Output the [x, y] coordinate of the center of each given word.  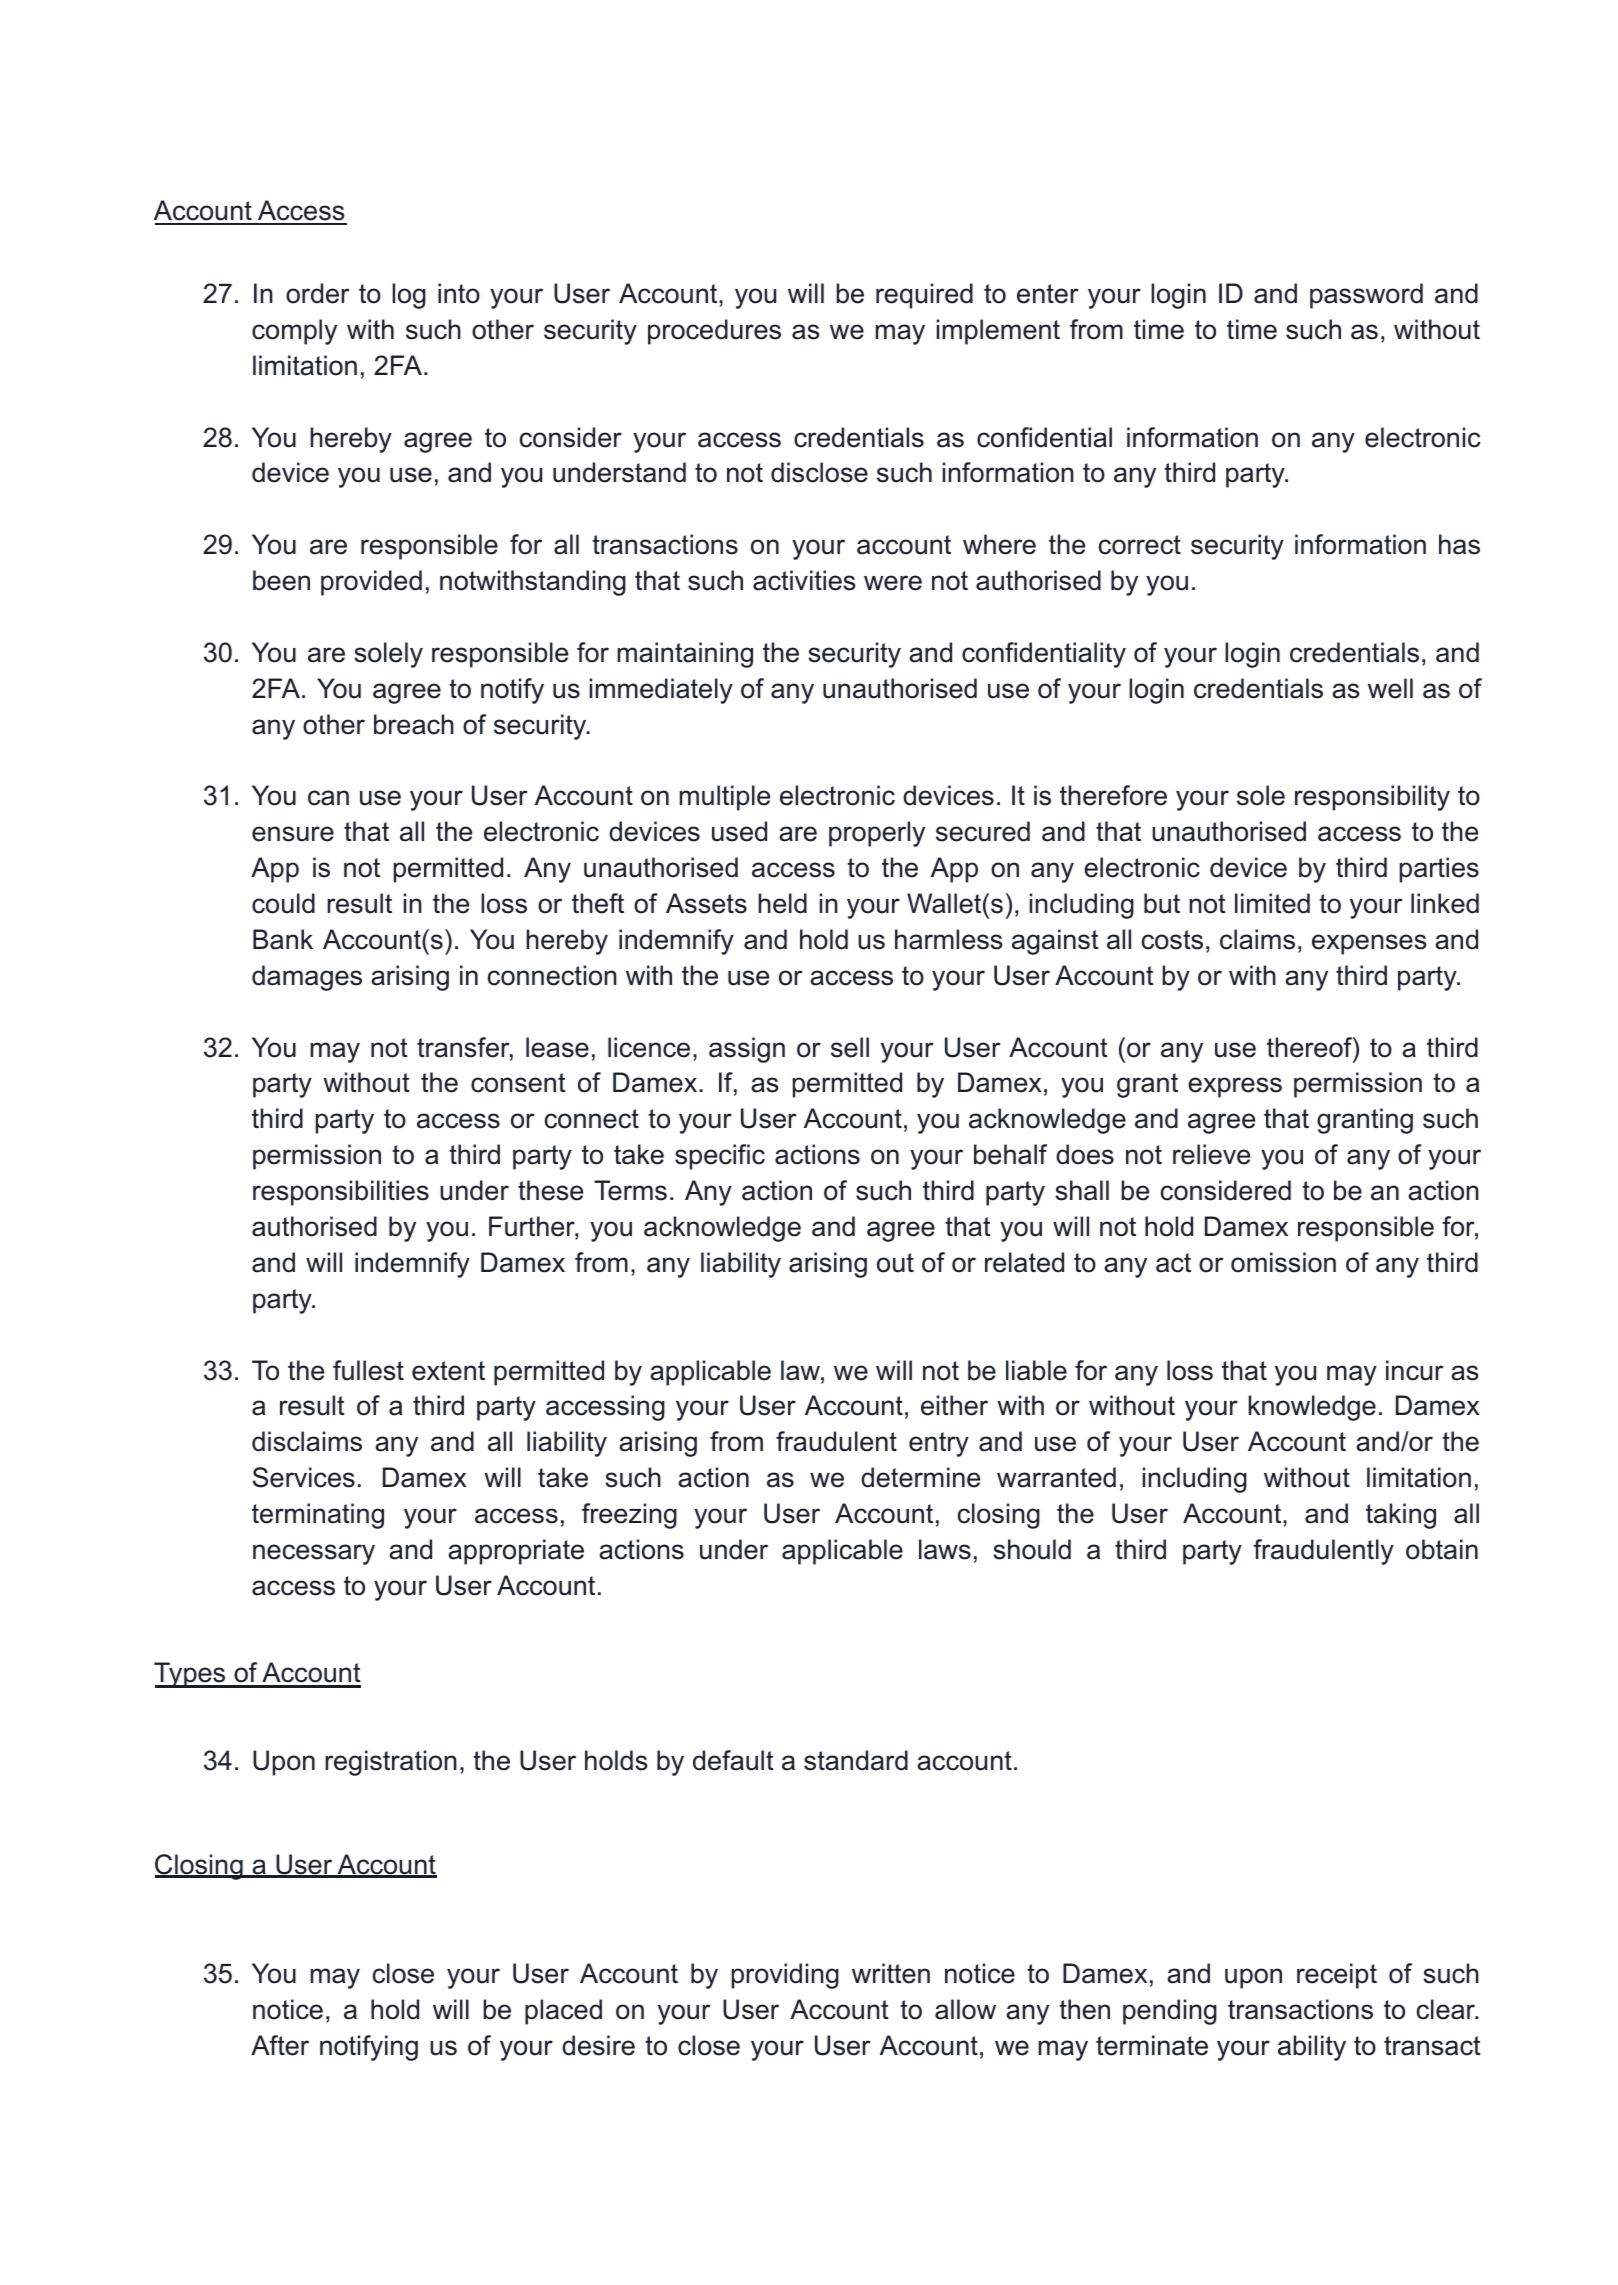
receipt [1337, 1976]
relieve [1211, 1154]
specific [720, 1157]
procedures [714, 332]
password [1366, 296]
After [280, 2045]
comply [294, 332]
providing [785, 1976]
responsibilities [341, 1193]
